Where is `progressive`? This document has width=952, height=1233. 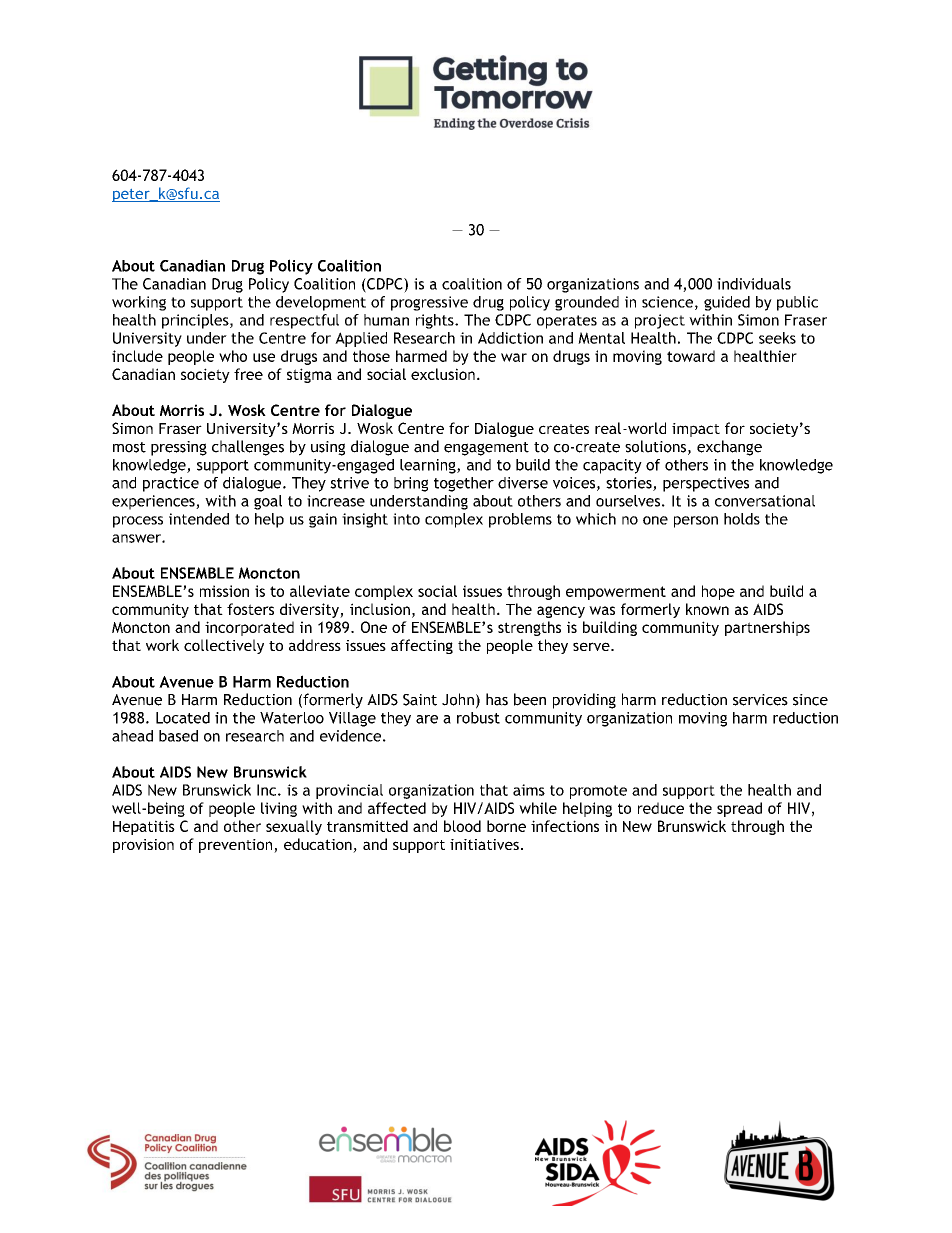 progressive is located at coordinates (429, 303).
